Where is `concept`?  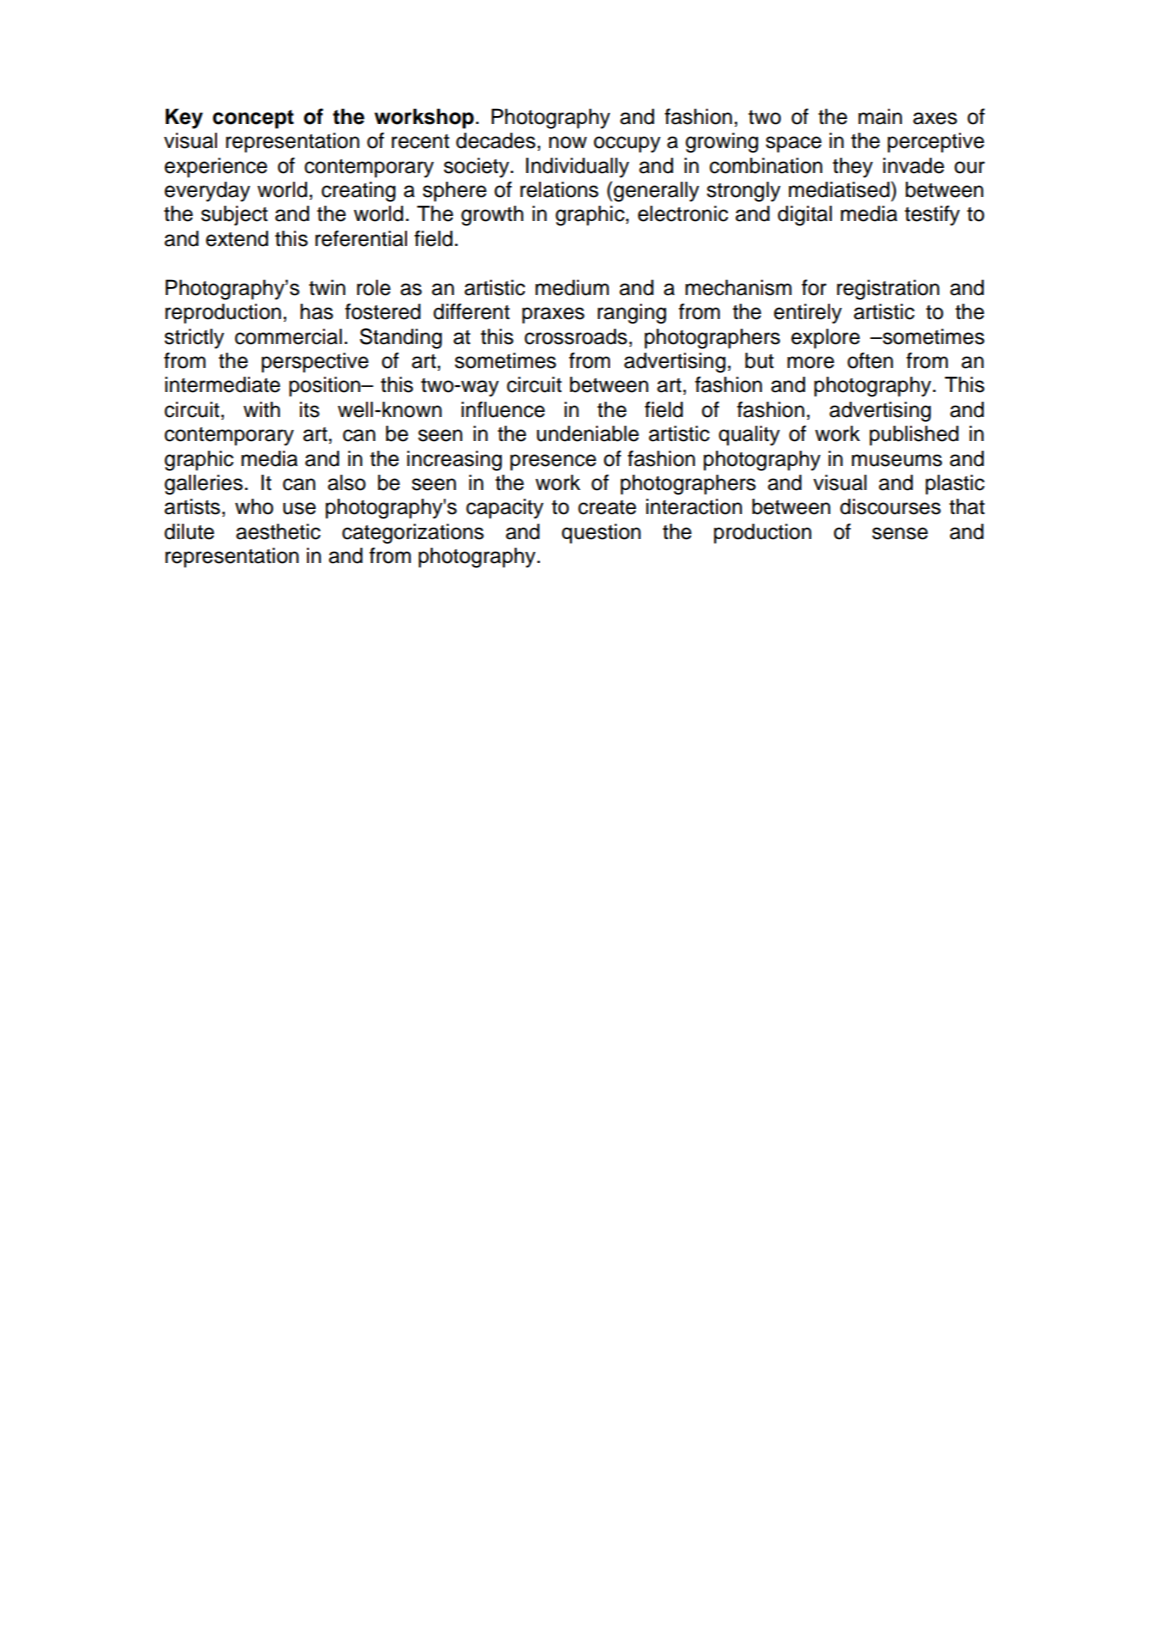
concept is located at coordinates (253, 119).
